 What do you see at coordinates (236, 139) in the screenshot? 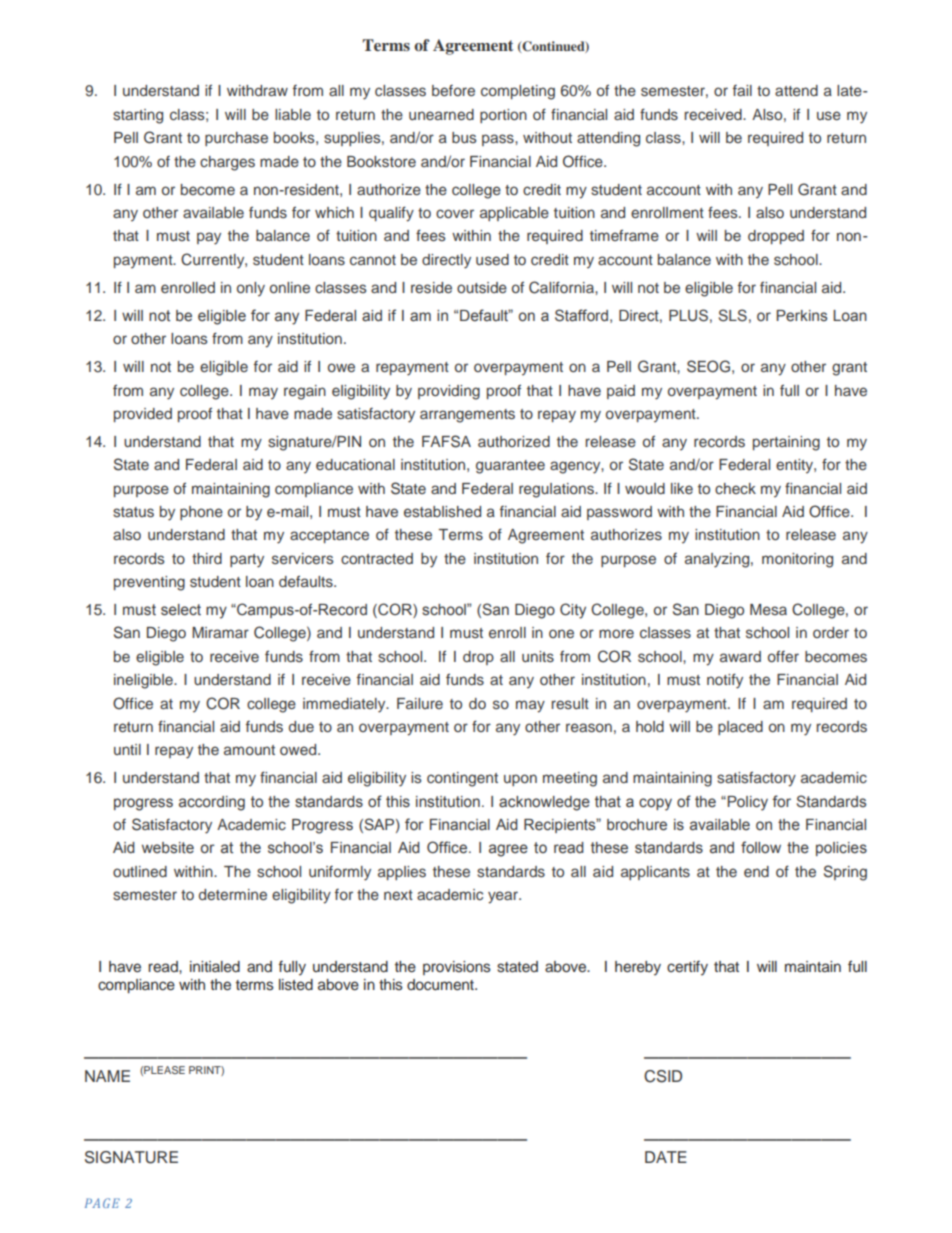
I see `purchase` at bounding box center [236, 139].
